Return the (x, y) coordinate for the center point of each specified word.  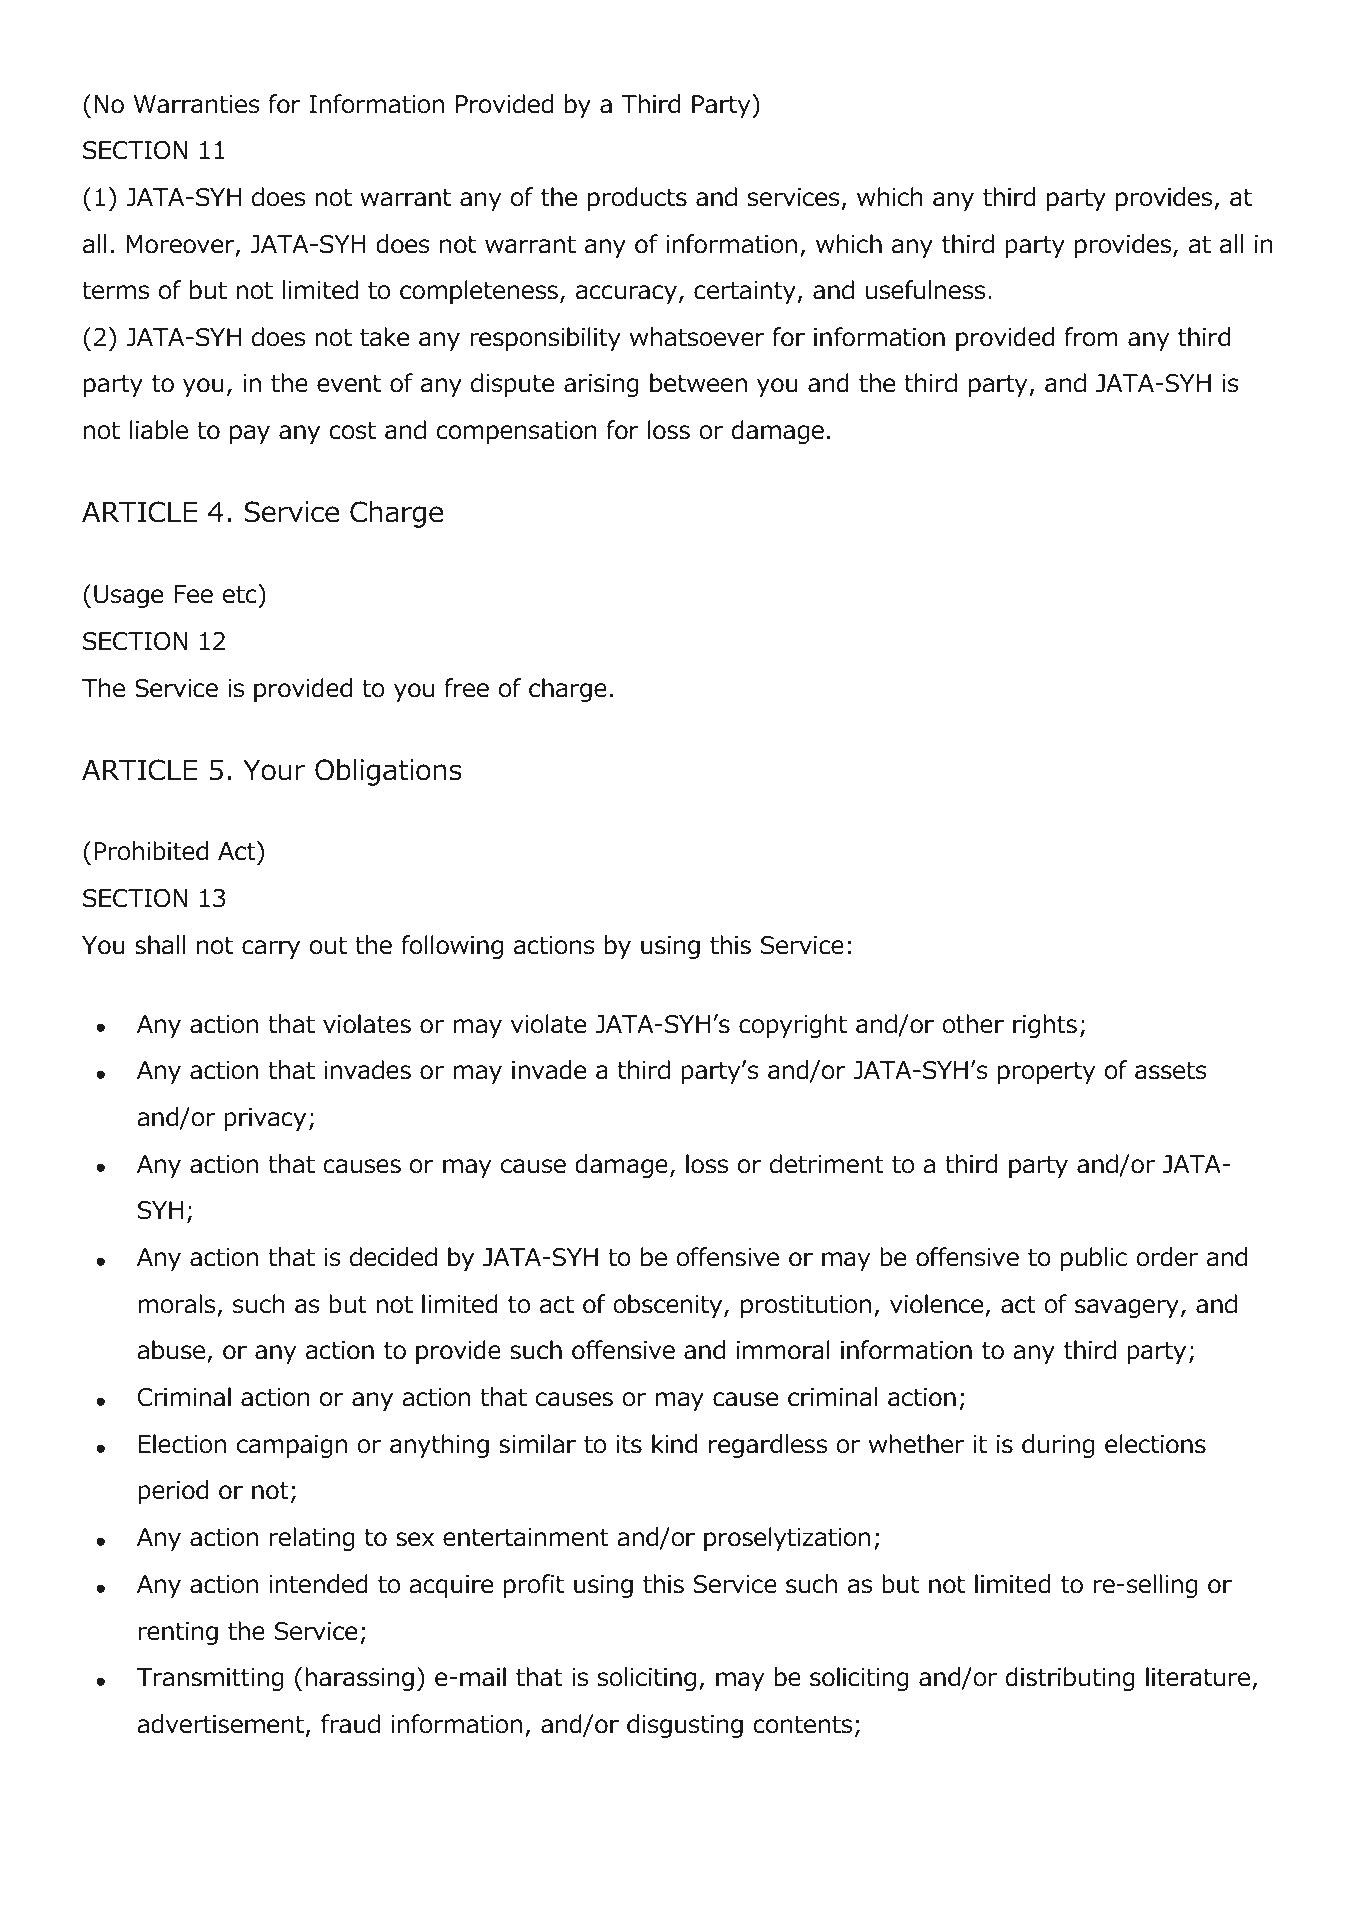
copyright (793, 1026)
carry (271, 949)
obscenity (669, 1306)
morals (176, 1304)
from (1091, 337)
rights (1045, 1026)
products (637, 199)
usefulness (925, 290)
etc (240, 594)
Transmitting (210, 1679)
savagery (1127, 1308)
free (466, 688)
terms (115, 291)
